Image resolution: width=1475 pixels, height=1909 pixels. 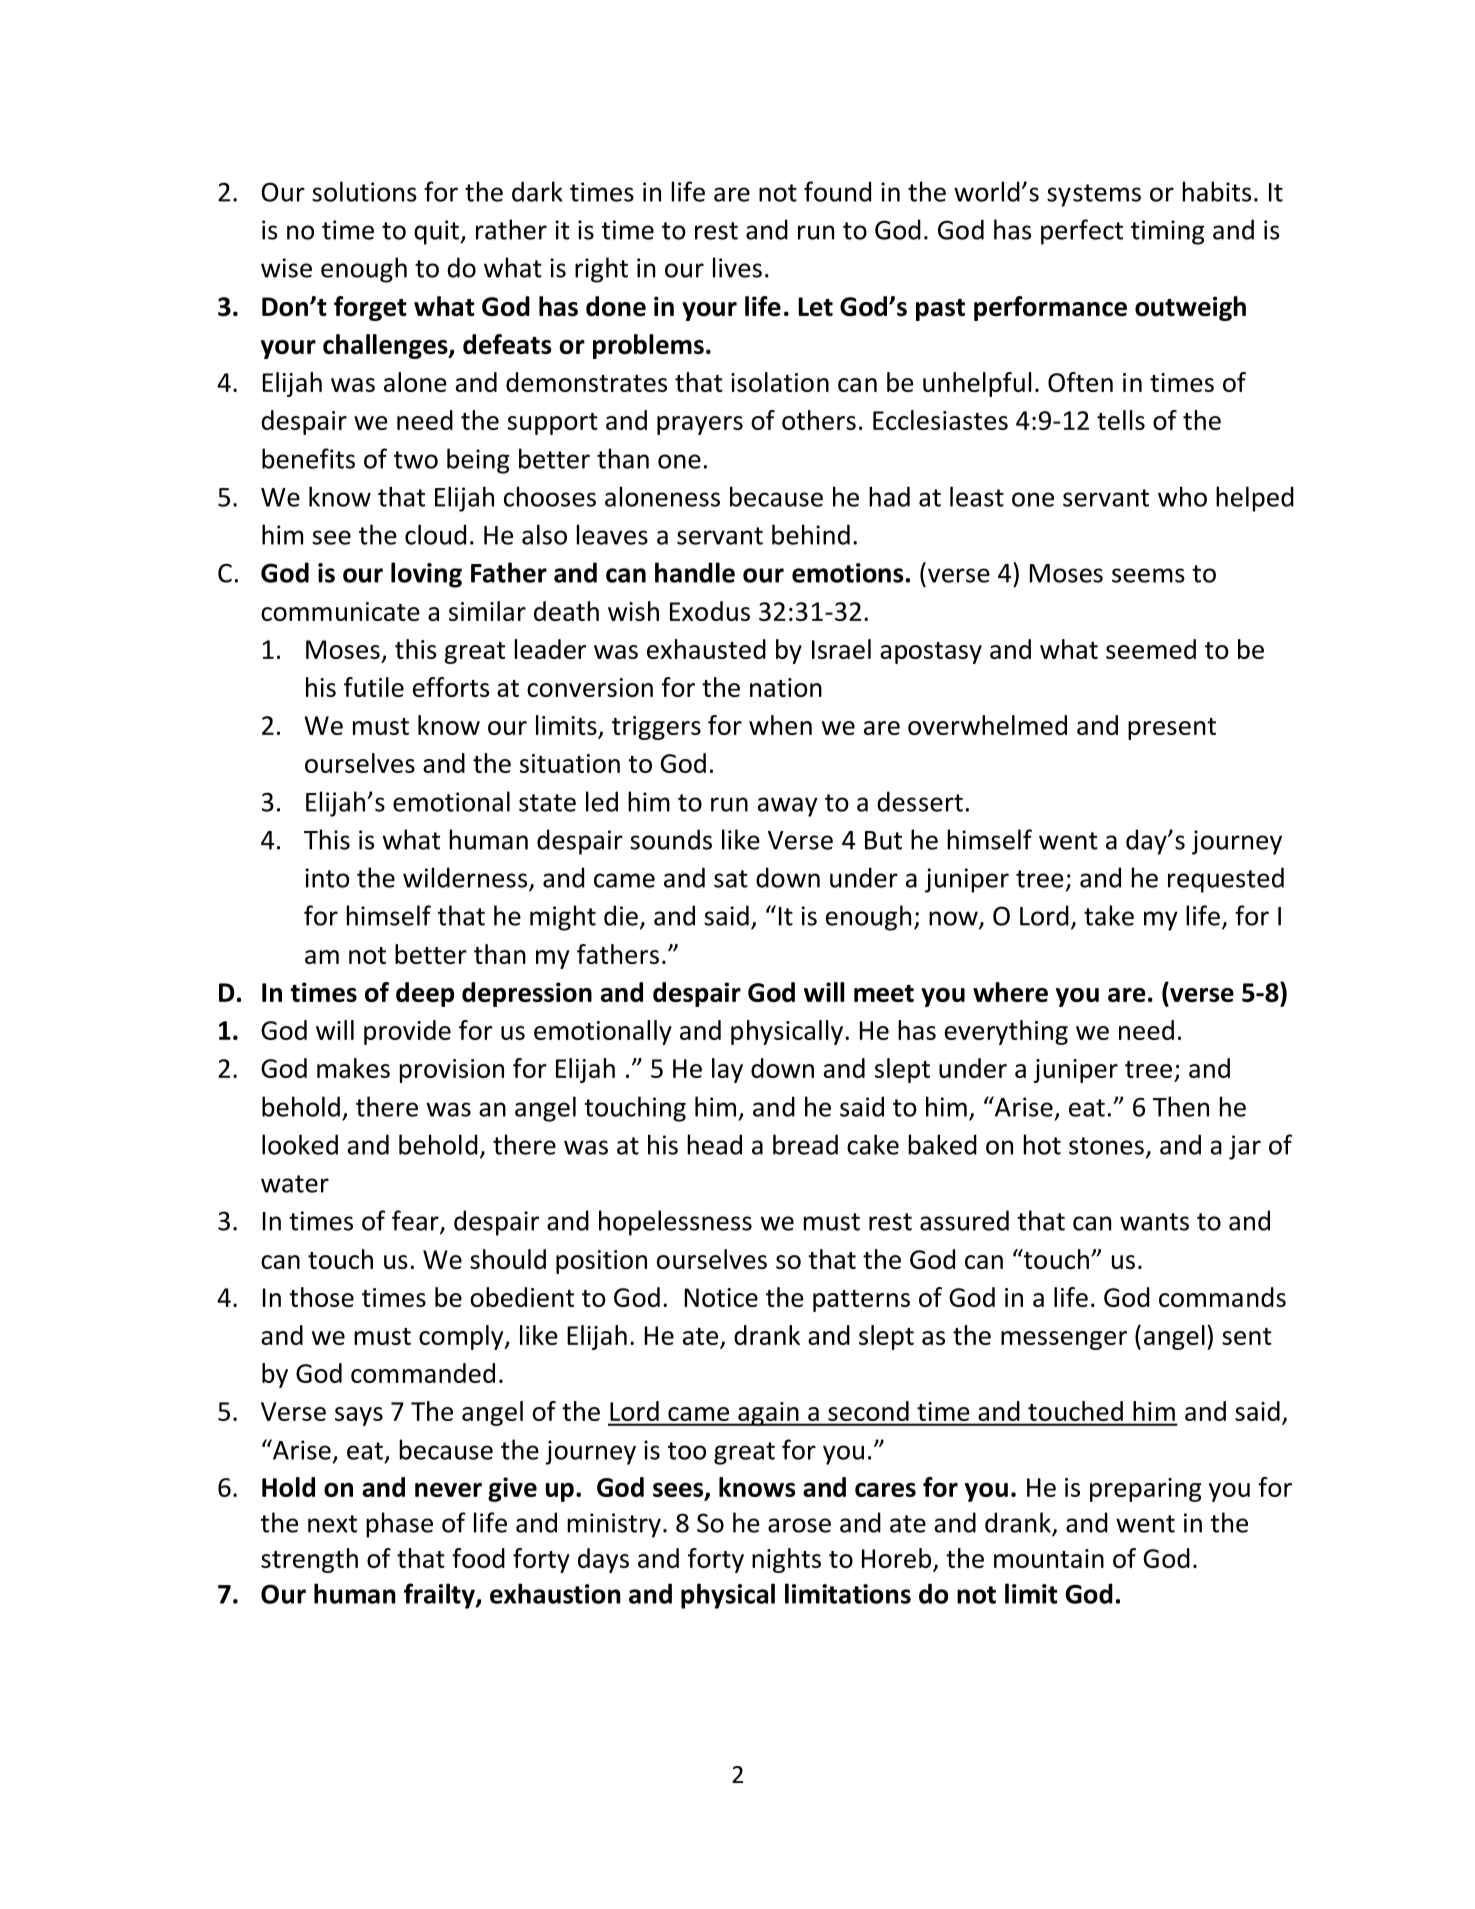 What do you see at coordinates (1151, 649) in the image?
I see `seemed` at bounding box center [1151, 649].
